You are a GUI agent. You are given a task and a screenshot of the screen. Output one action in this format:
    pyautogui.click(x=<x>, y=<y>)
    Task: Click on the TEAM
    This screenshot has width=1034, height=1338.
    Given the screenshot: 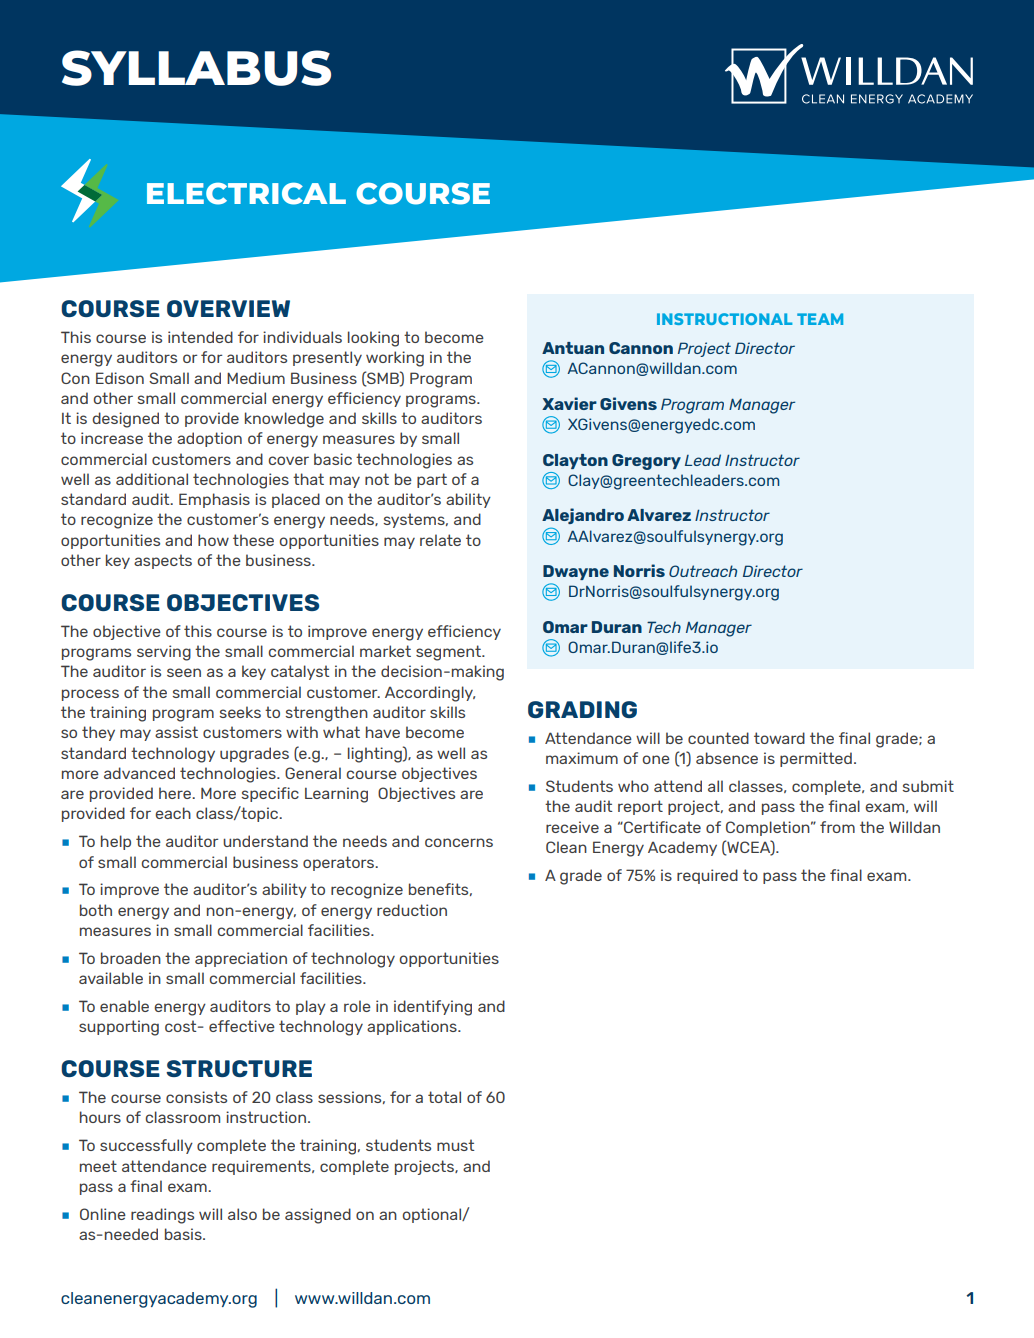 What is the action you would take?
    pyautogui.click(x=820, y=319)
